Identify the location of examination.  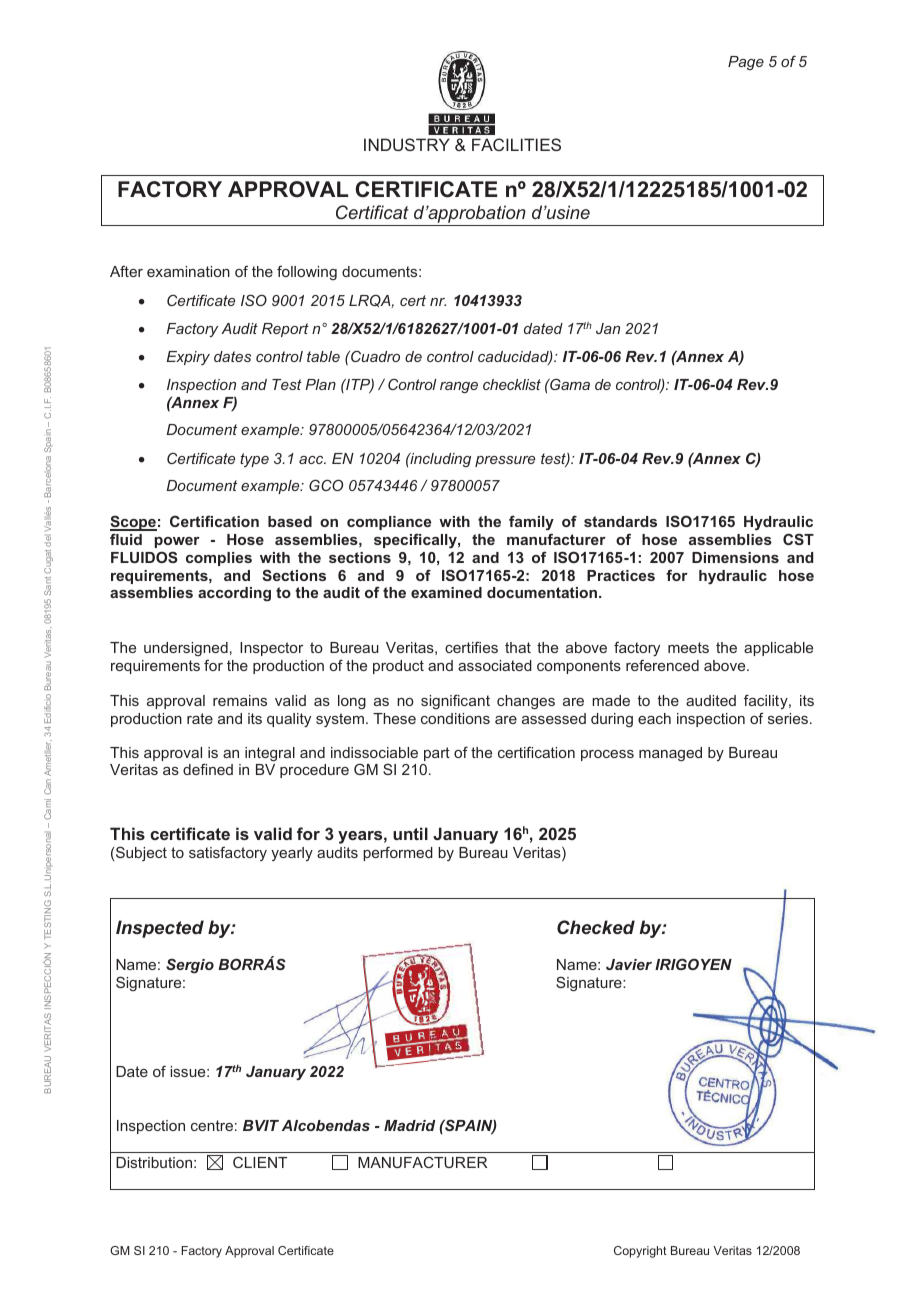
(188, 271).
